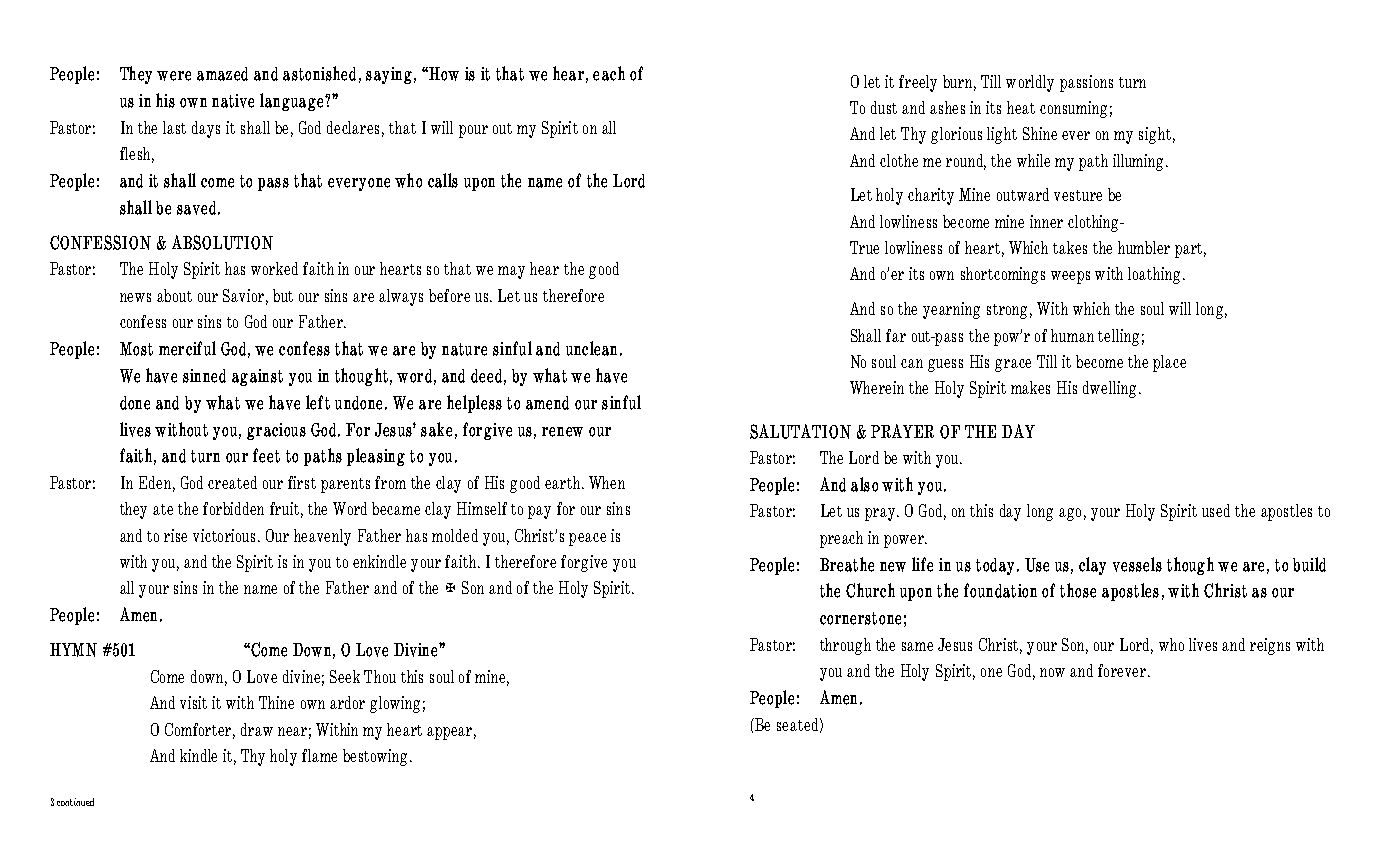 The image size is (1400, 850). What do you see at coordinates (377, 757) in the image?
I see `bestowing` at bounding box center [377, 757].
